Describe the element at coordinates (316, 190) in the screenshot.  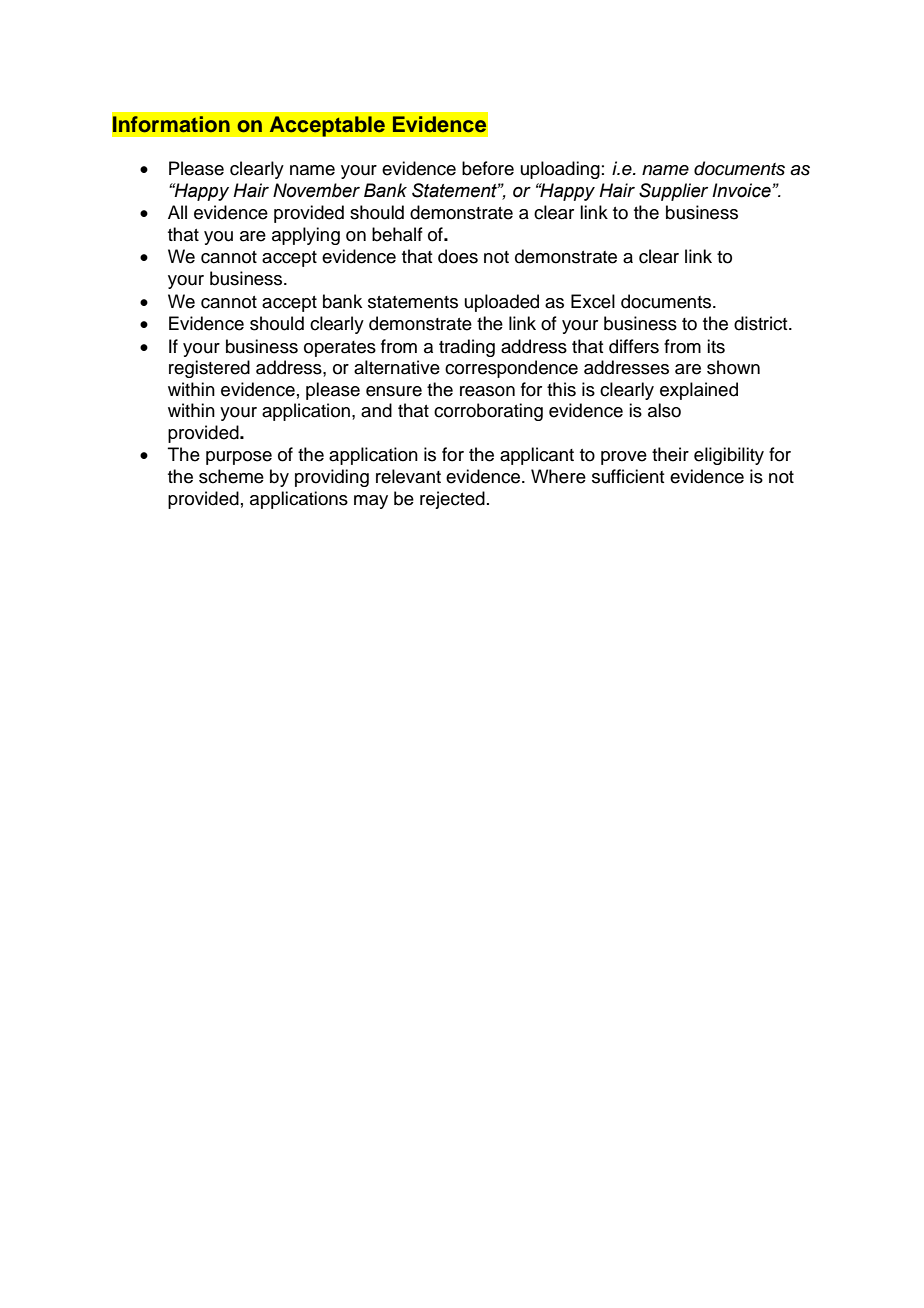
I see `November` at that location.
